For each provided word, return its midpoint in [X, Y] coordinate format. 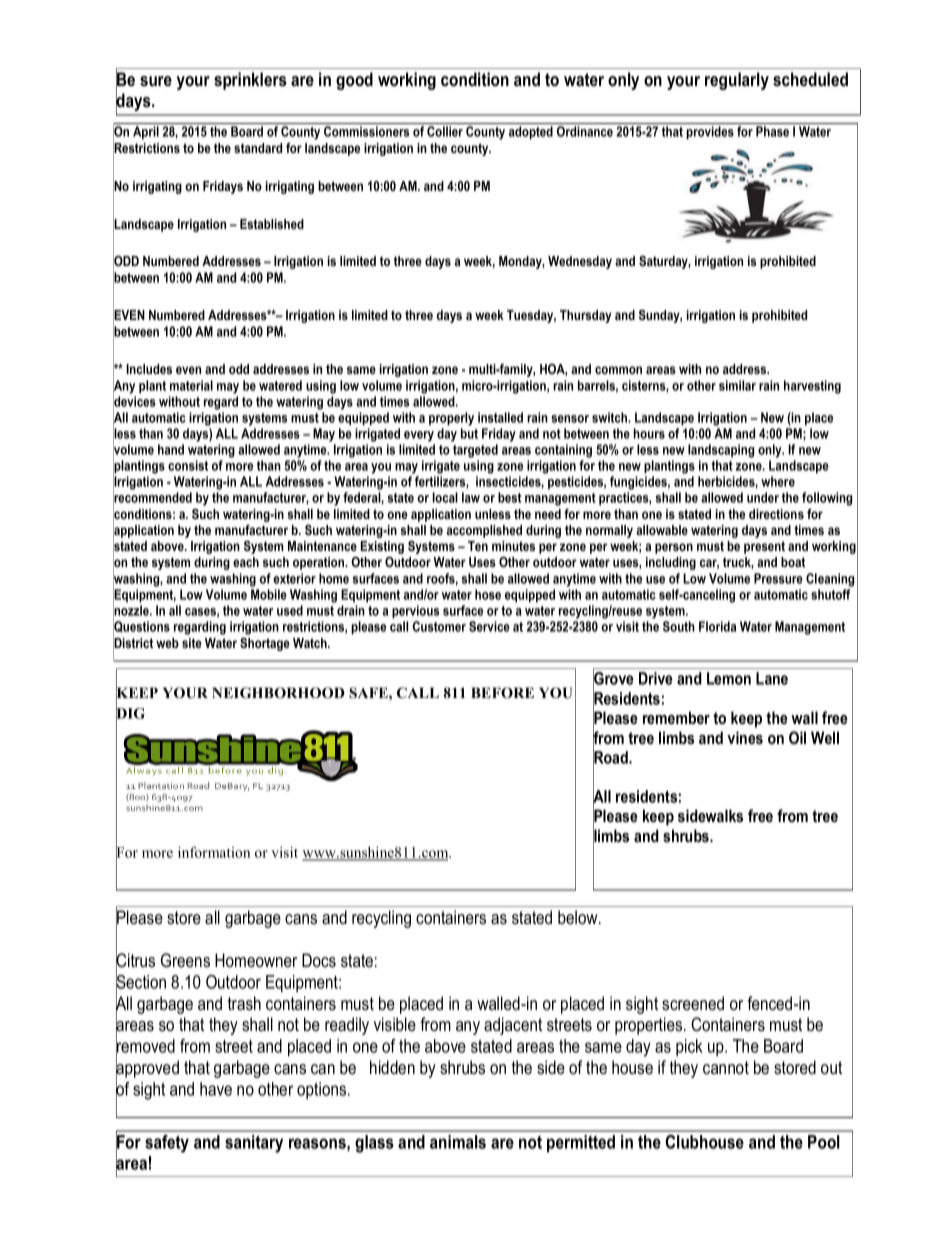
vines [745, 737]
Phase [772, 131]
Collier [445, 131]
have [216, 1089]
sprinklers [250, 81]
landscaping [721, 451]
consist [188, 465]
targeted [475, 451]
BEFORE [502, 693]
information [214, 852]
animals [458, 1142]
